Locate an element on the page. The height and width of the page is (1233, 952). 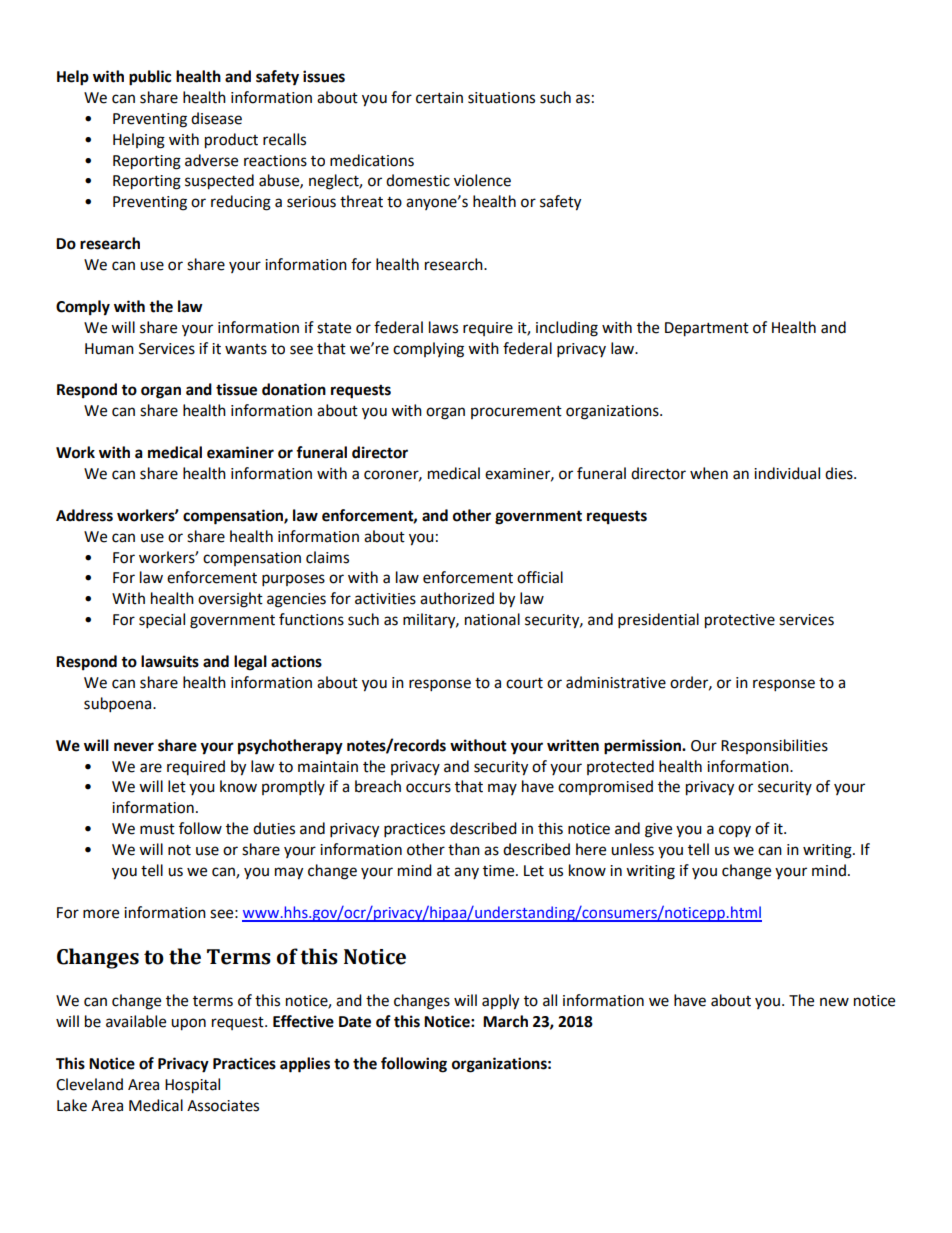
procurement is located at coordinates (516, 412).
